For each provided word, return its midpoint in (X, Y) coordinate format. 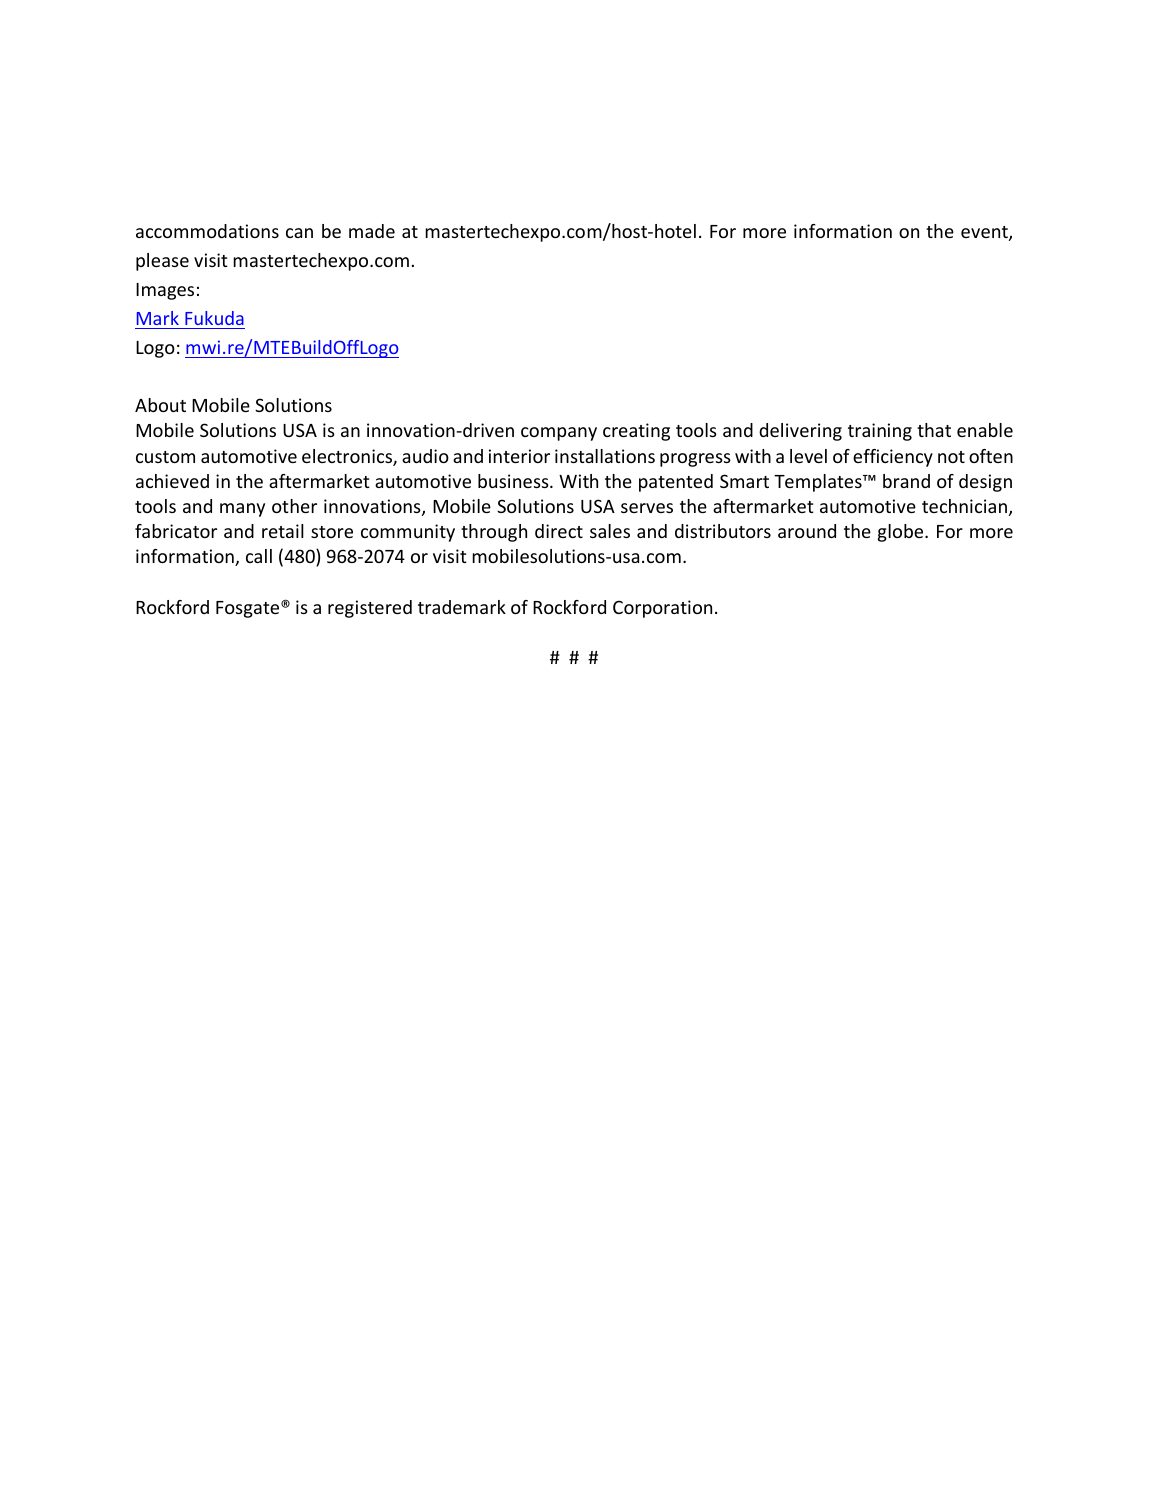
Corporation (662, 609)
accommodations (207, 231)
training (880, 432)
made (372, 231)
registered (370, 609)
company (559, 434)
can (299, 233)
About (160, 405)
